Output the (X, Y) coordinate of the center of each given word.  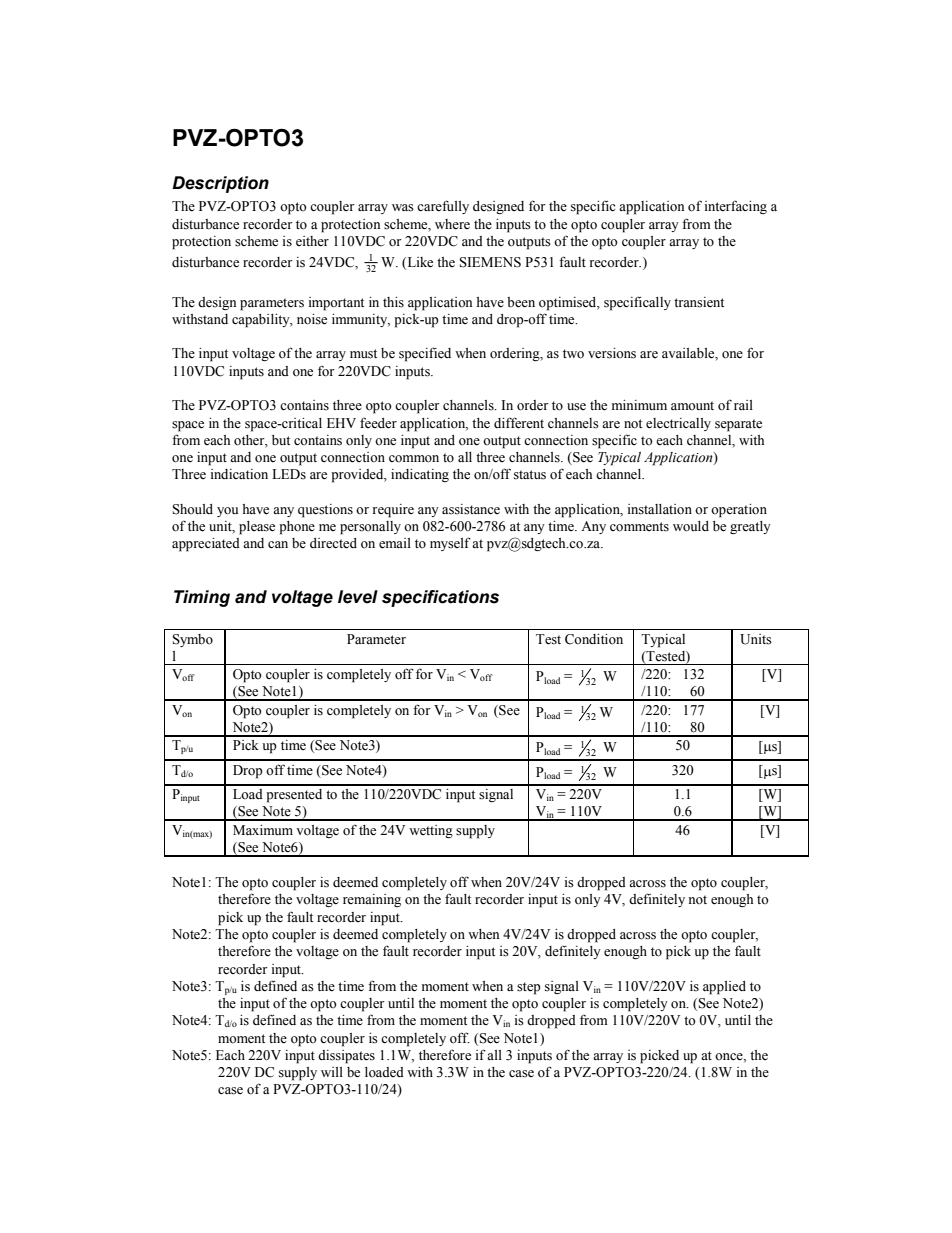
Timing (202, 598)
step (529, 988)
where (452, 224)
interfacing (736, 207)
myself (450, 544)
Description (220, 184)
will (332, 1072)
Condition (594, 639)
